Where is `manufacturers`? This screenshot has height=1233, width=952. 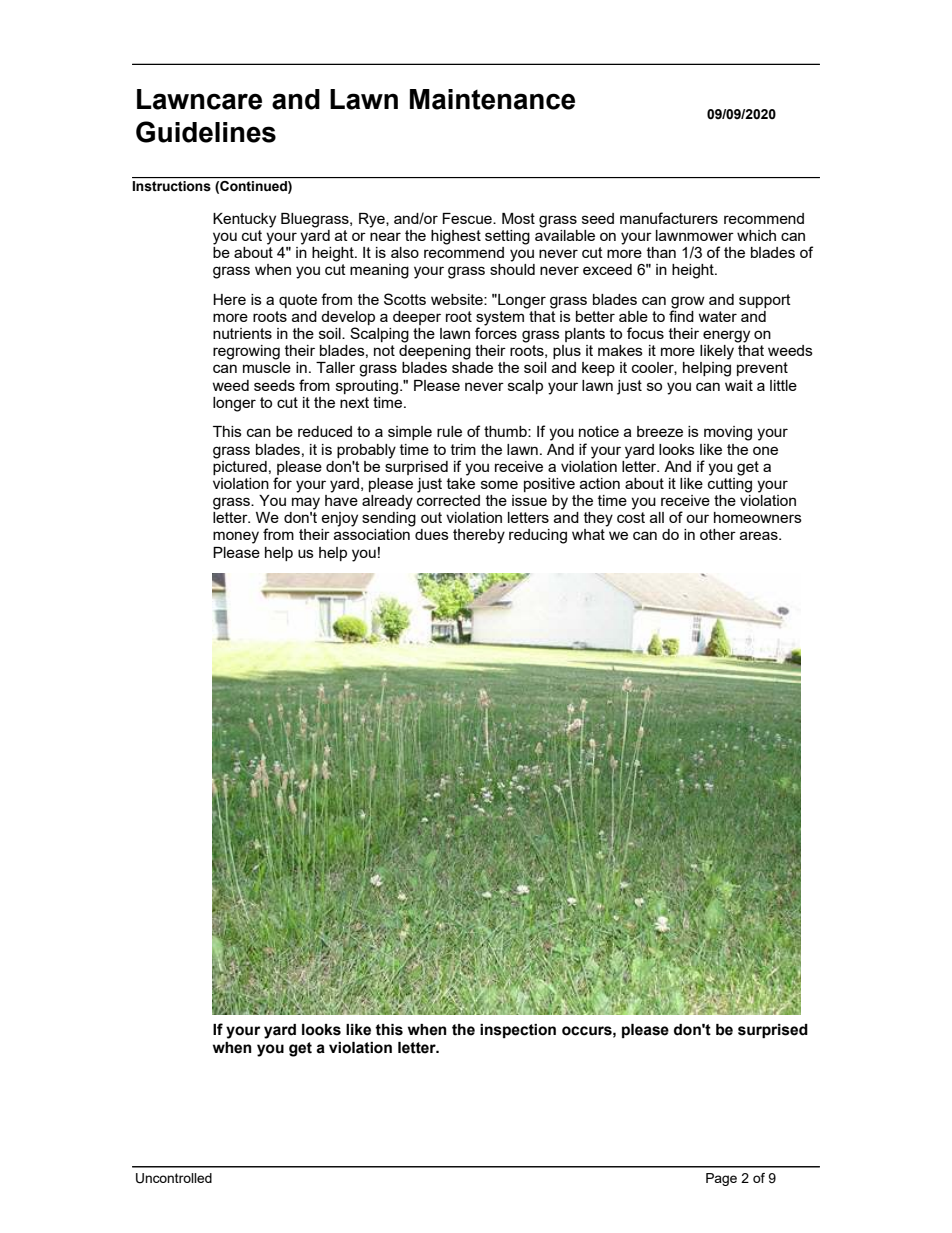
manufacturers is located at coordinates (669, 218).
